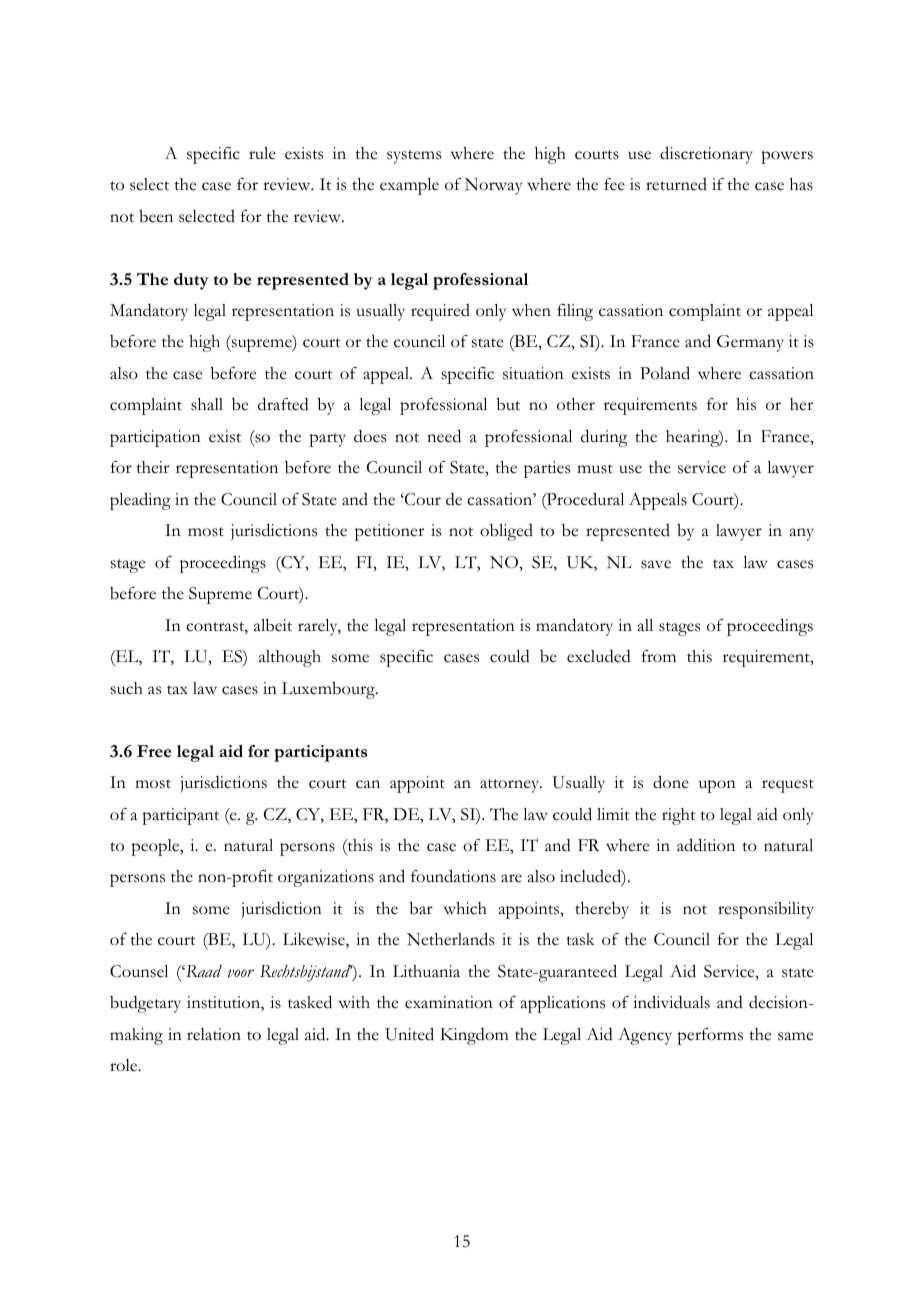 The image size is (924, 1308). I want to click on save, so click(656, 564).
